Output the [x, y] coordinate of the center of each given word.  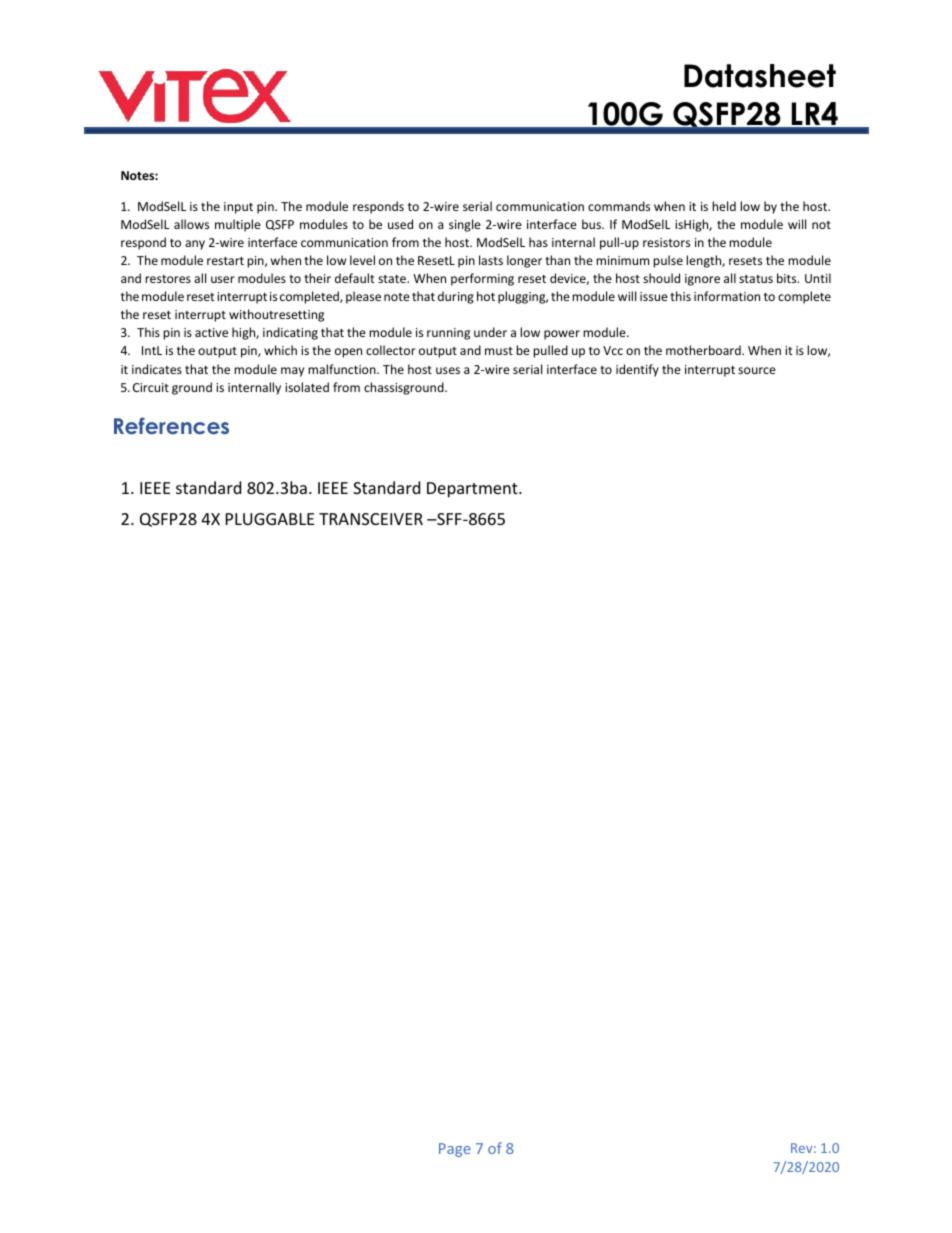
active [211, 332]
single [465, 225]
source [757, 370]
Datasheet [760, 76]
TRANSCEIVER [371, 519]
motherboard [704, 350]
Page [455, 1150]
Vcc [613, 350]
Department [473, 490]
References [171, 425]
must [499, 351]
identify [637, 370]
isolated [307, 387]
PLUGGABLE [270, 519]
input [238, 208]
